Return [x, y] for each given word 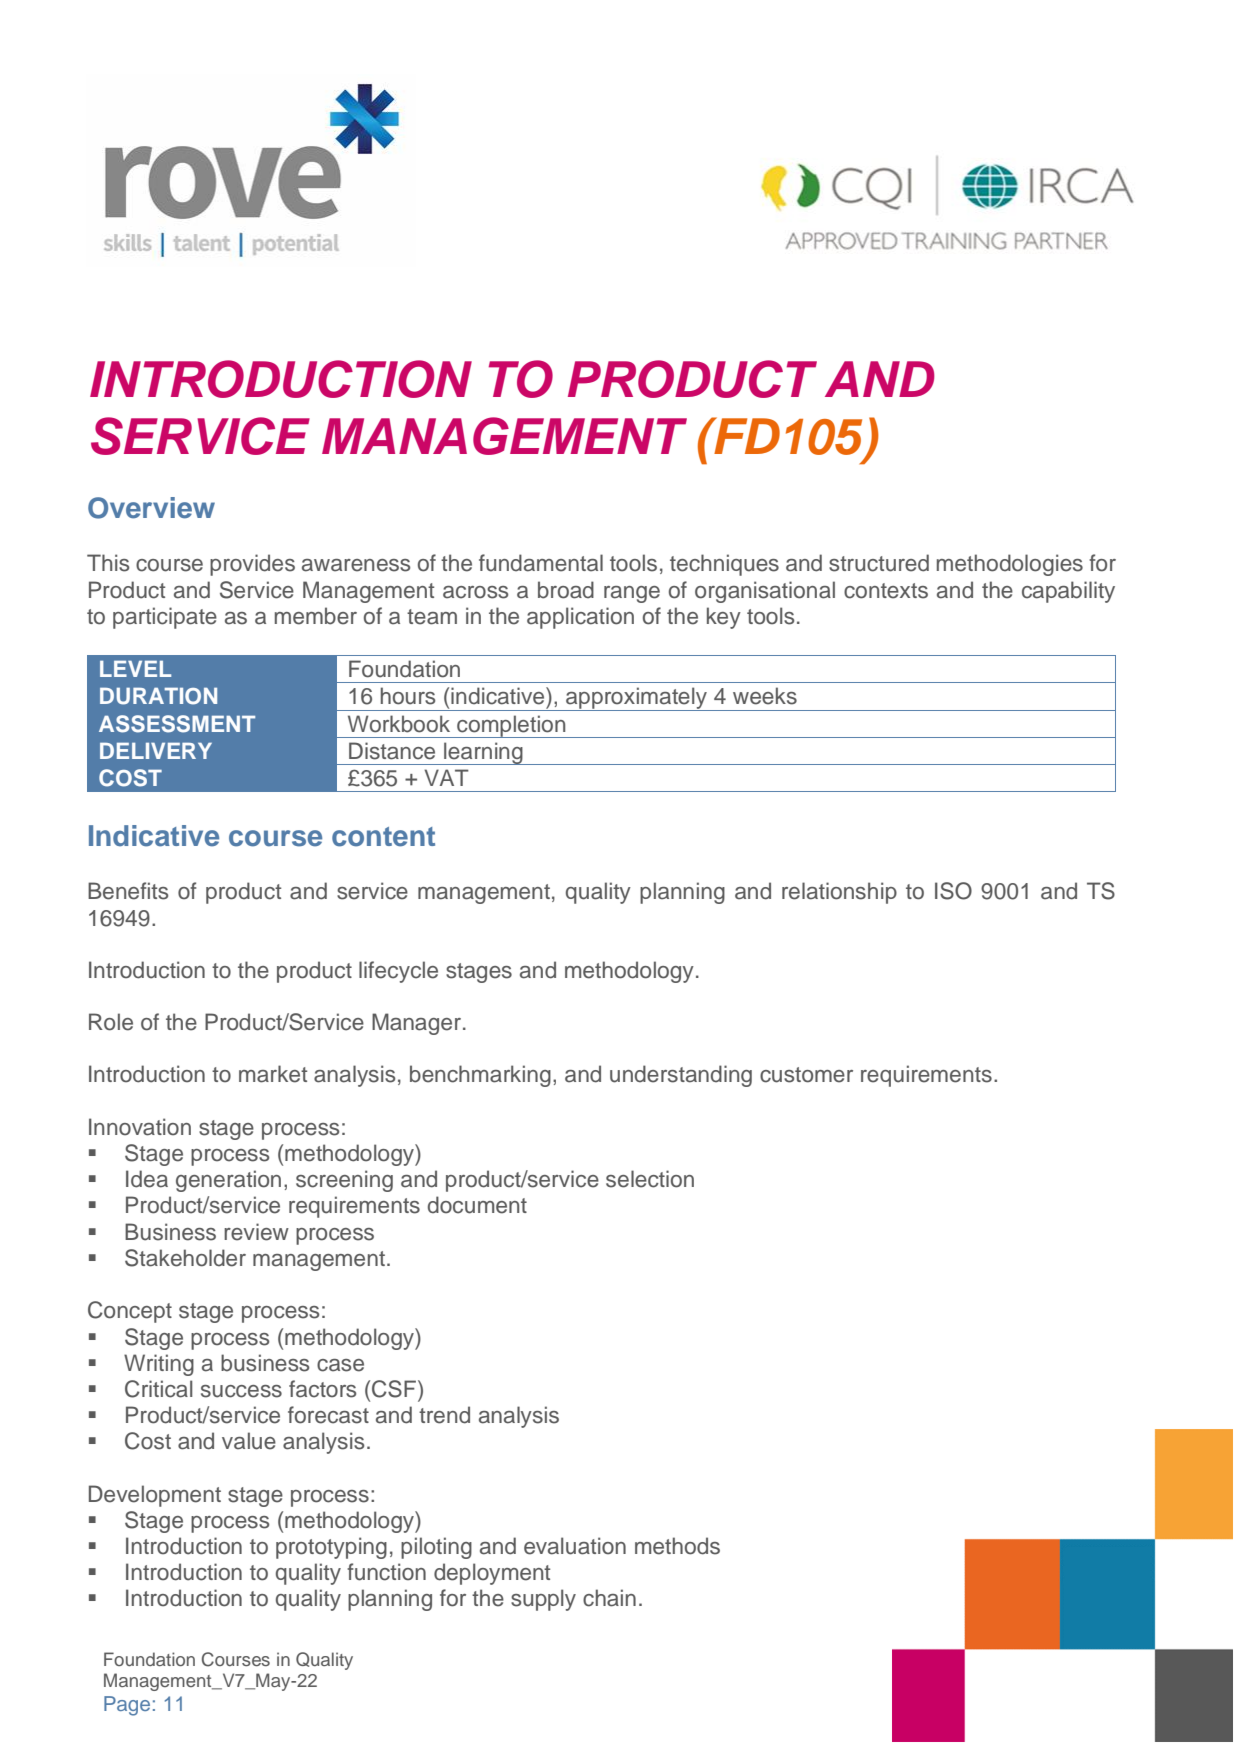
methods [677, 1546]
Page [127, 1706]
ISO [953, 891]
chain [609, 1598]
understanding [681, 1076]
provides [252, 565]
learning [483, 753]
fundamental [541, 563]
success [241, 1391]
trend [444, 1415]
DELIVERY [156, 751]
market [273, 1074]
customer [806, 1075]
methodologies [1010, 565]
